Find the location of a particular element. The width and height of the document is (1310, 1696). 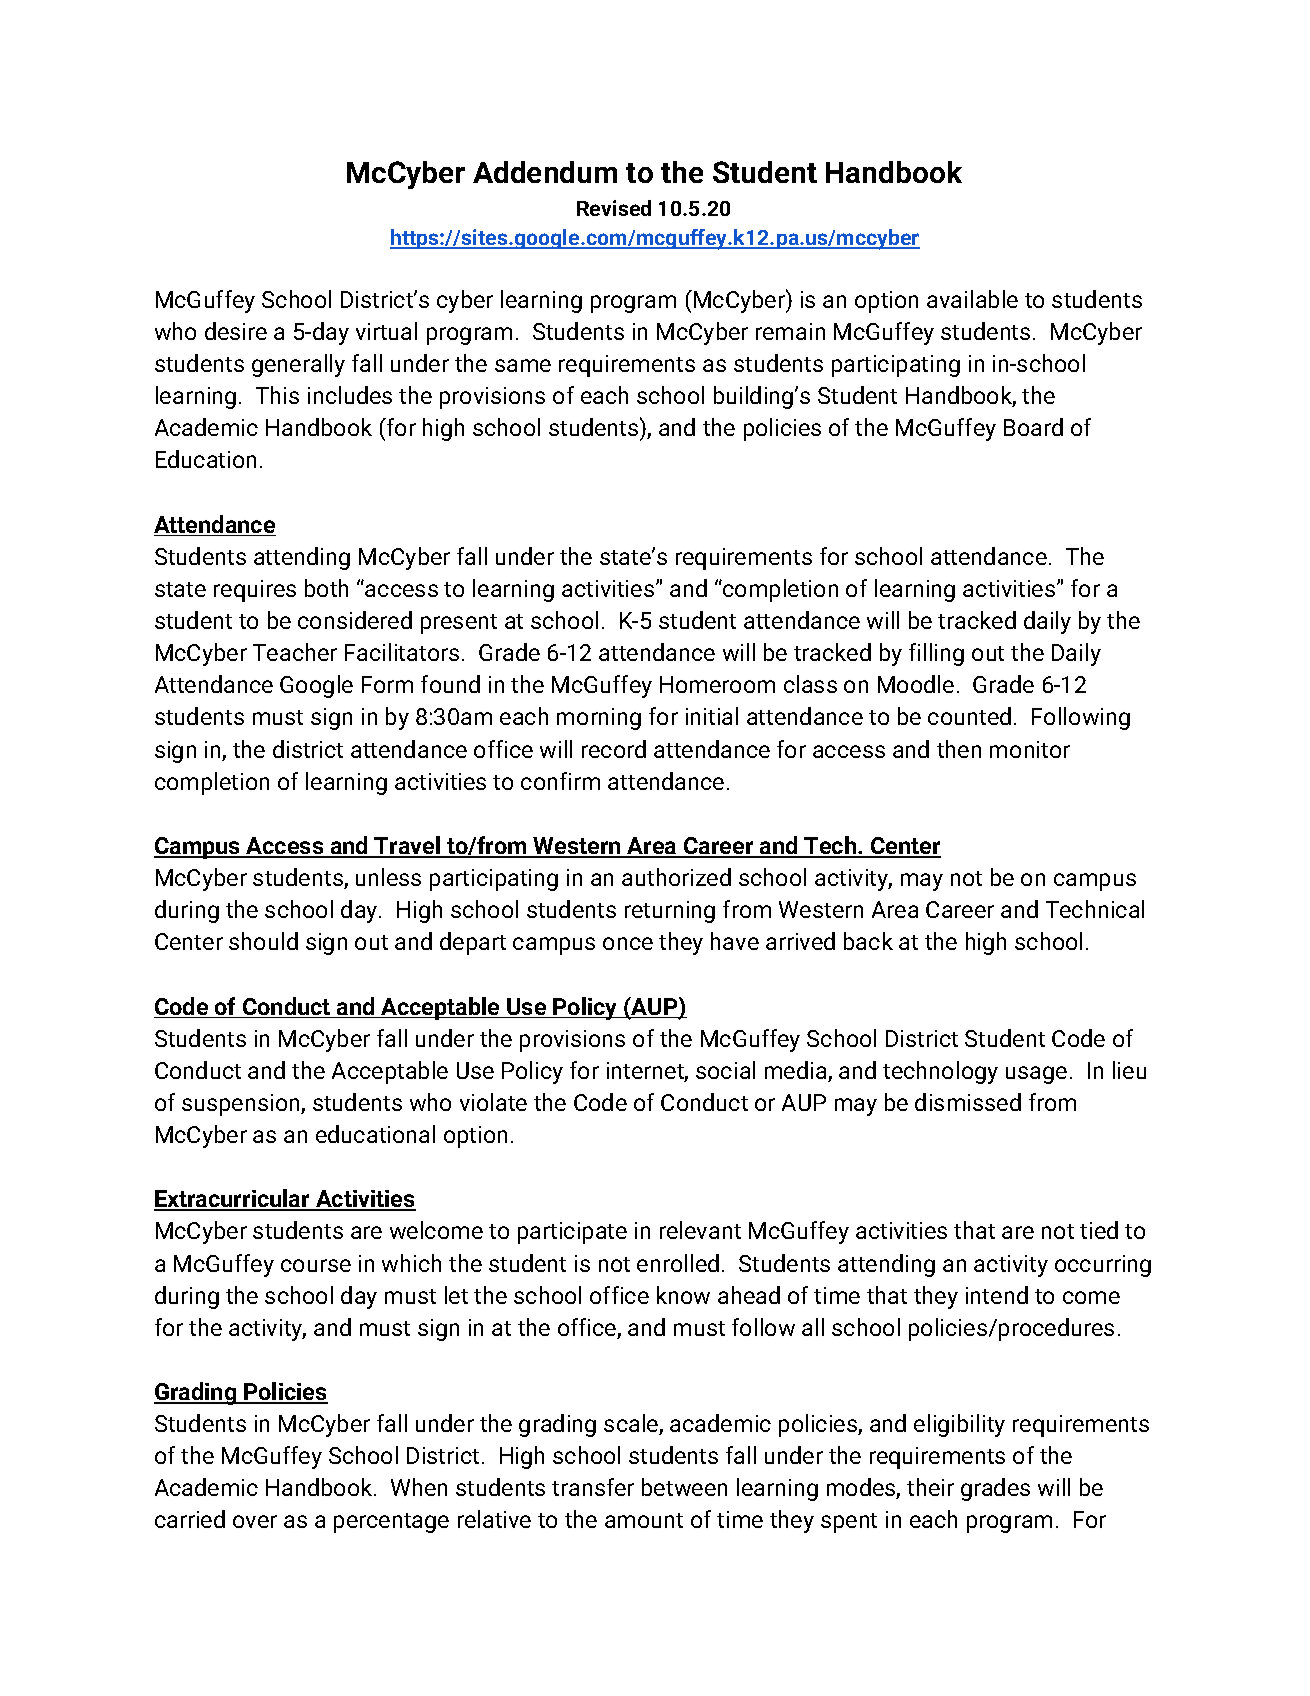

their is located at coordinates (930, 1487).
